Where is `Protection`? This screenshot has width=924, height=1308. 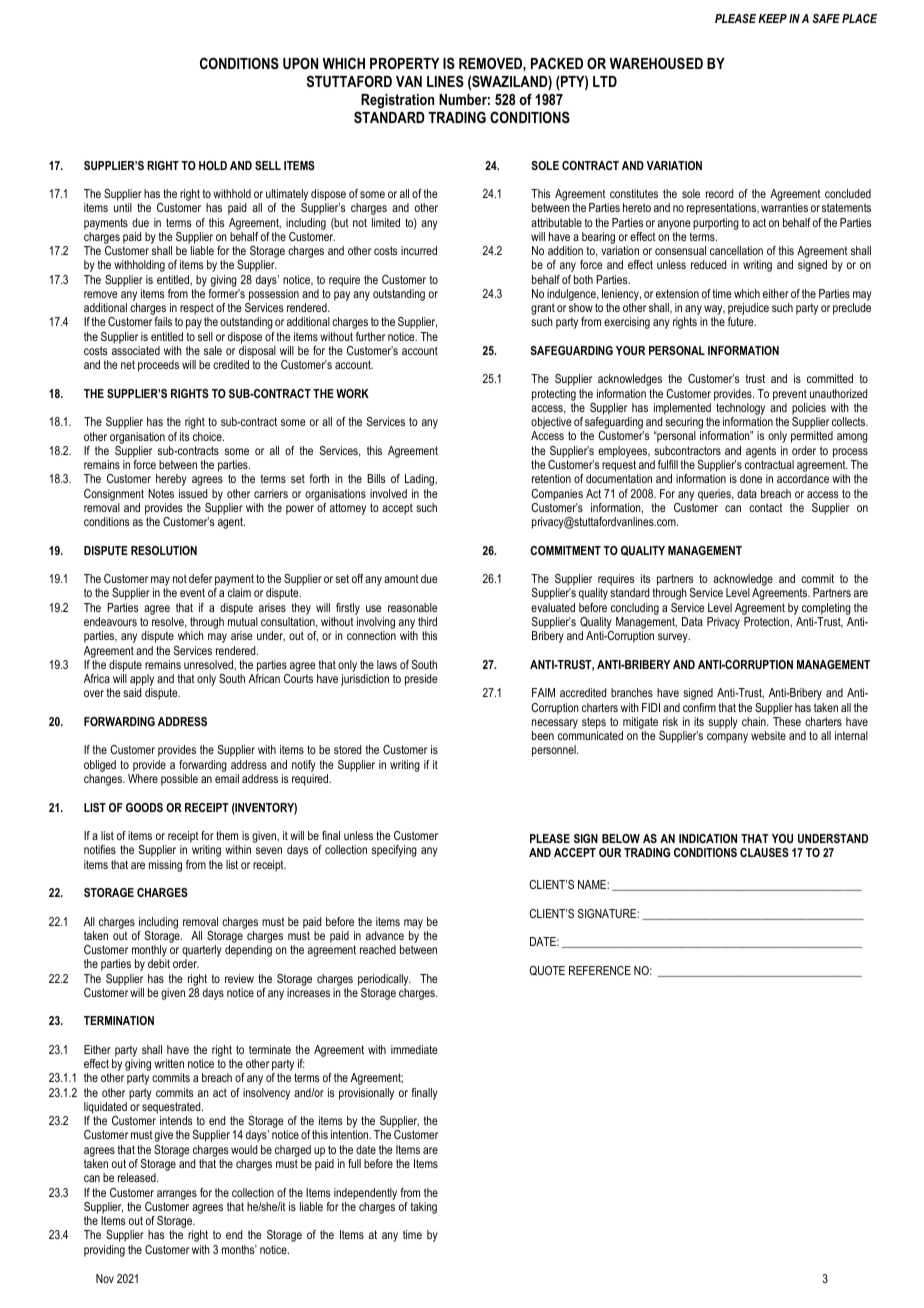
Protection is located at coordinates (767, 621).
